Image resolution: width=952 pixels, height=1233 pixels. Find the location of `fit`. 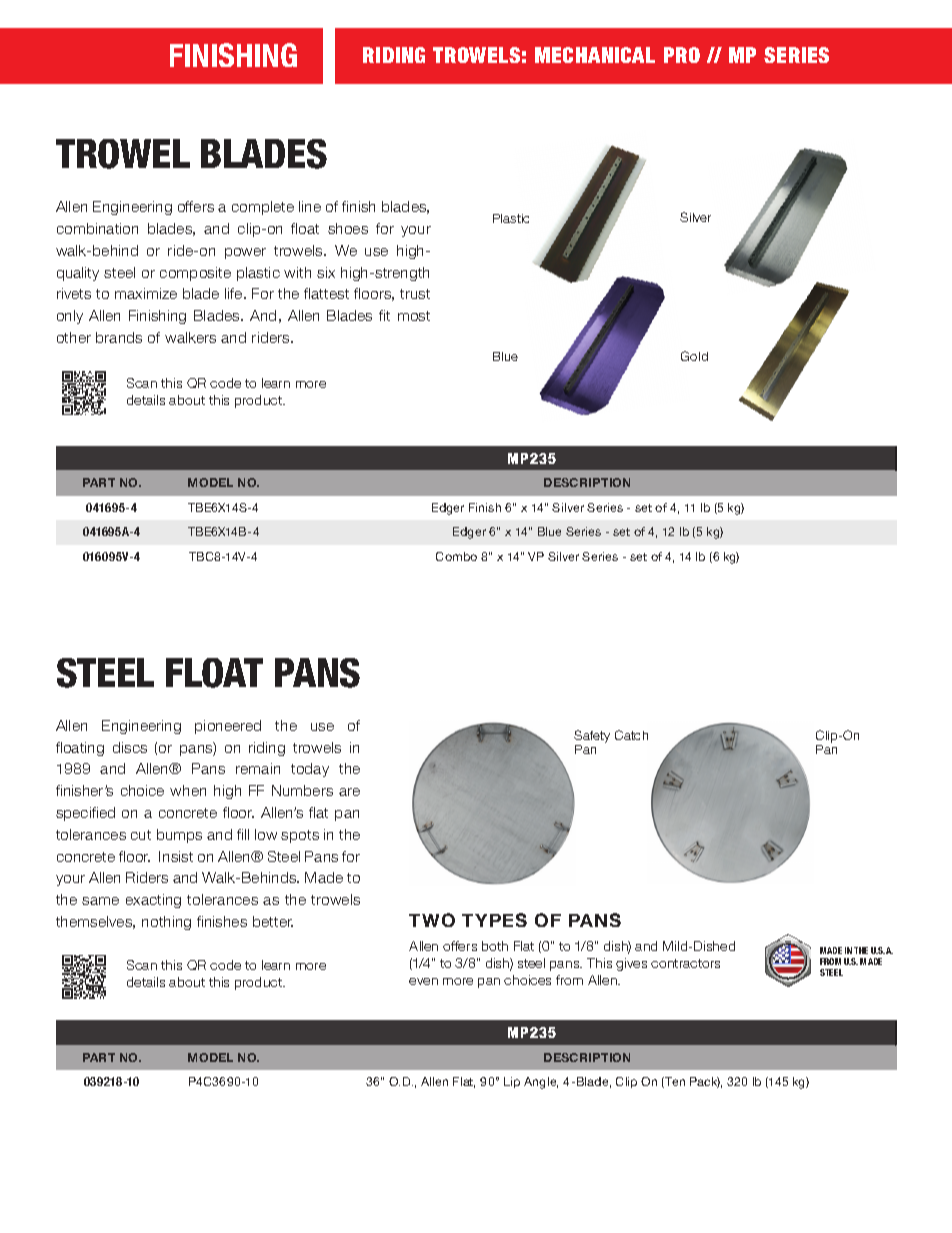

fit is located at coordinates (384, 315).
